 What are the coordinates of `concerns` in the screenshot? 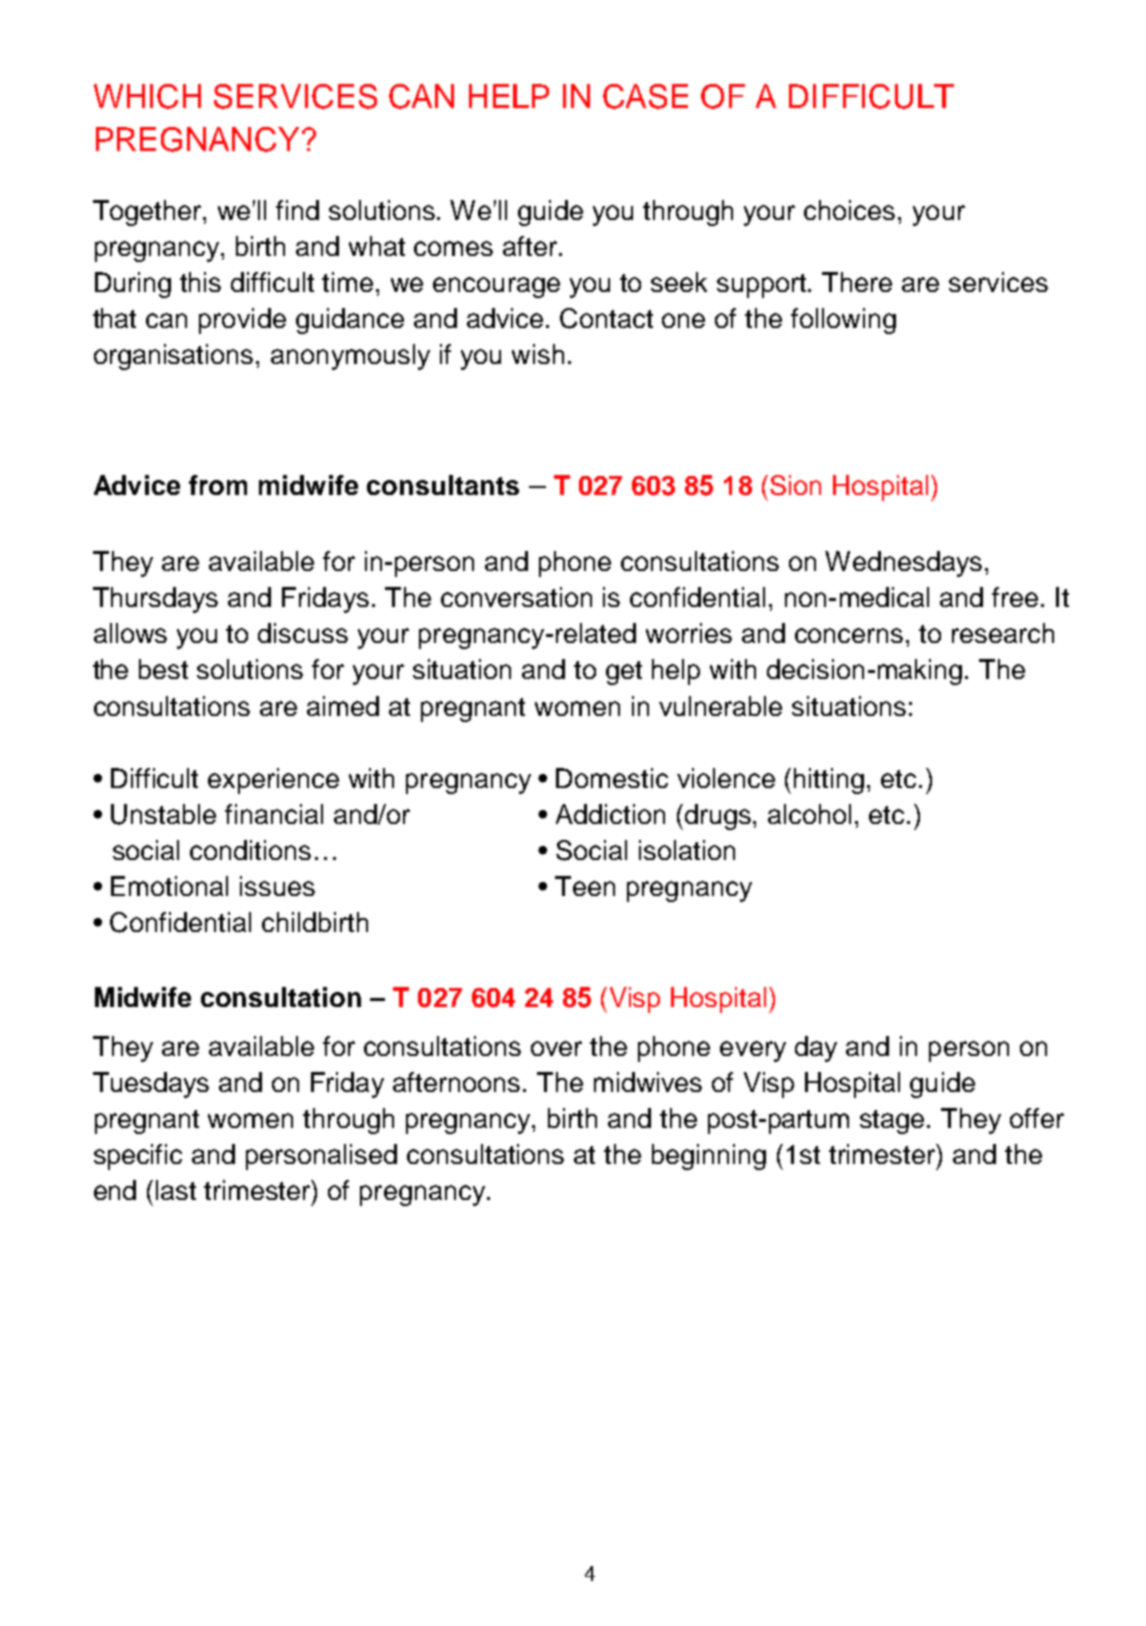 It's located at (849, 635).
